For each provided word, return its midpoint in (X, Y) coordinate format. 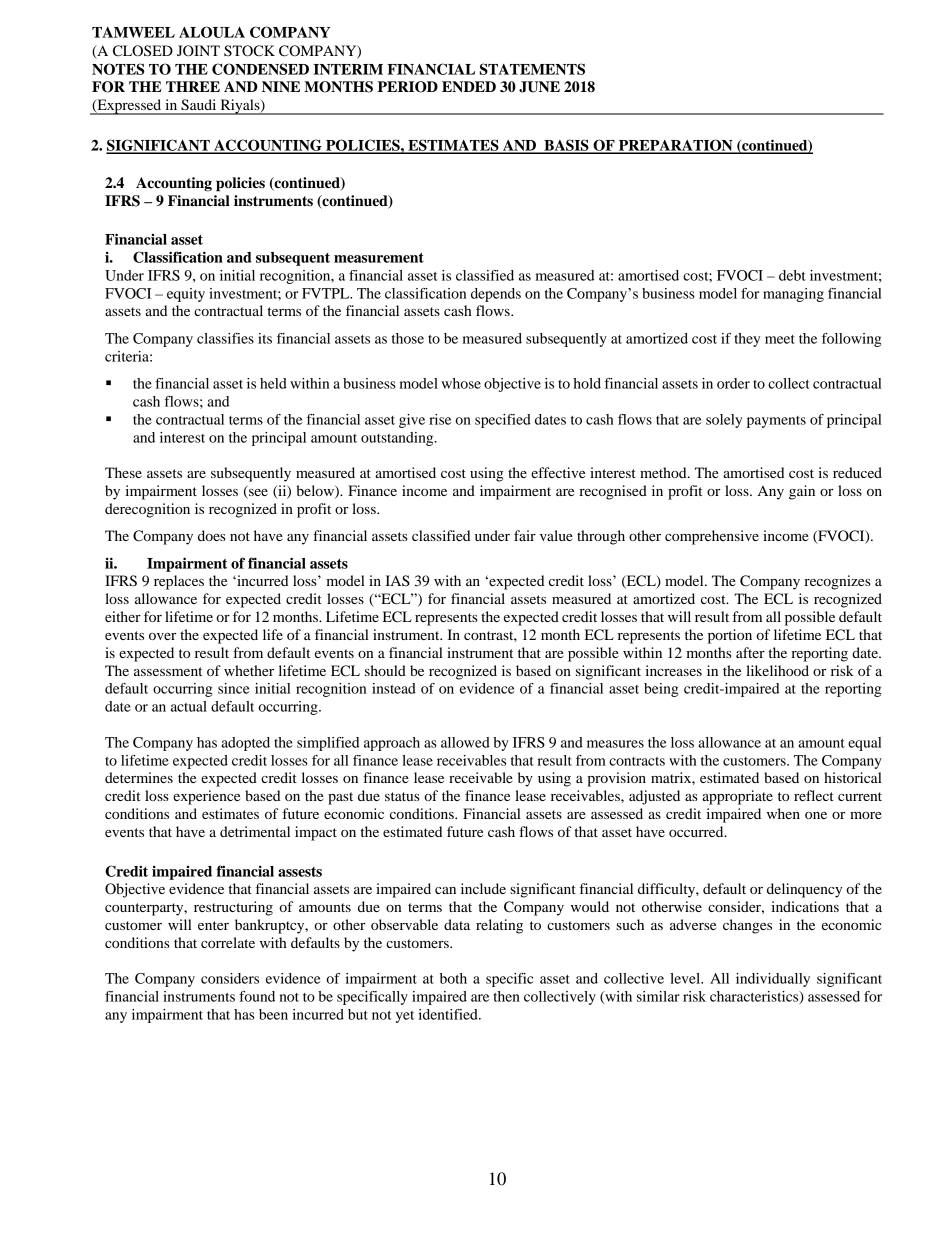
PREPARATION (676, 146)
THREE (193, 86)
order (733, 383)
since (234, 688)
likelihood (777, 670)
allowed (465, 742)
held (273, 383)
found (257, 996)
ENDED (469, 86)
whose (461, 383)
